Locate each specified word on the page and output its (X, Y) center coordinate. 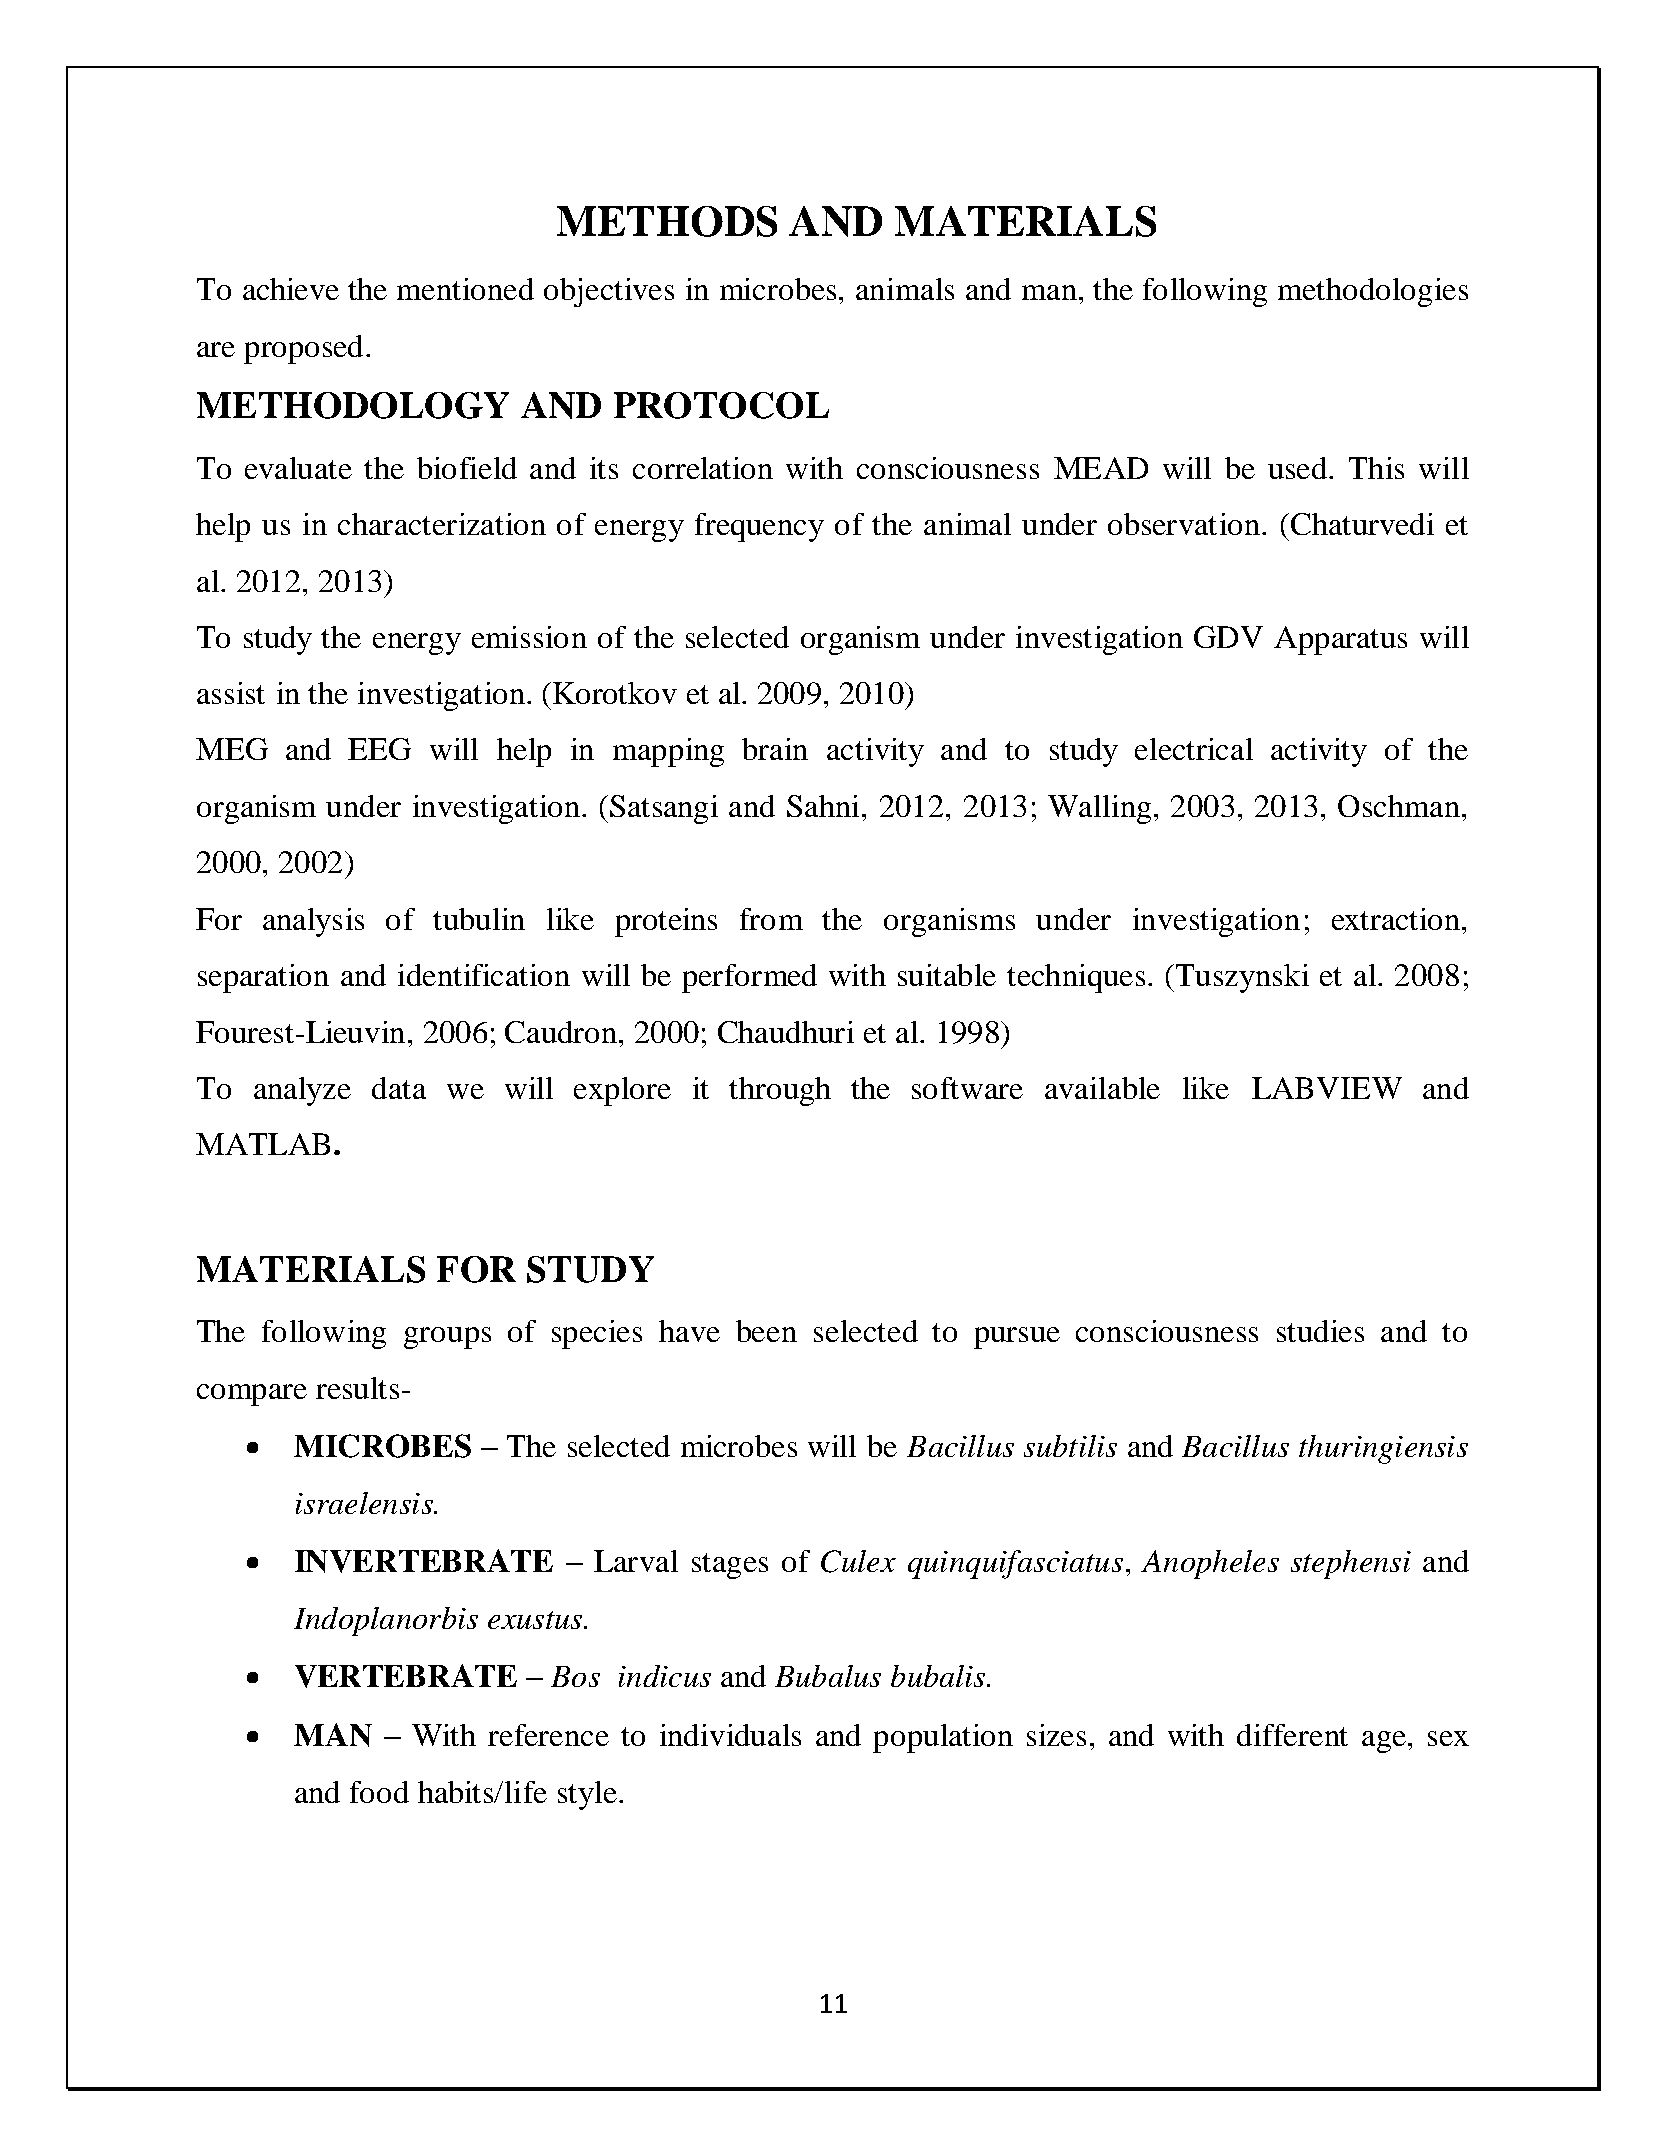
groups (447, 1338)
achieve (291, 289)
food (379, 1792)
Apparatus (1340, 640)
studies (1320, 1331)
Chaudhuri (786, 1032)
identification (484, 975)
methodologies (1373, 292)
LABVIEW (1327, 1088)
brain (775, 749)
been (766, 1331)
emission (529, 637)
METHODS (667, 221)
